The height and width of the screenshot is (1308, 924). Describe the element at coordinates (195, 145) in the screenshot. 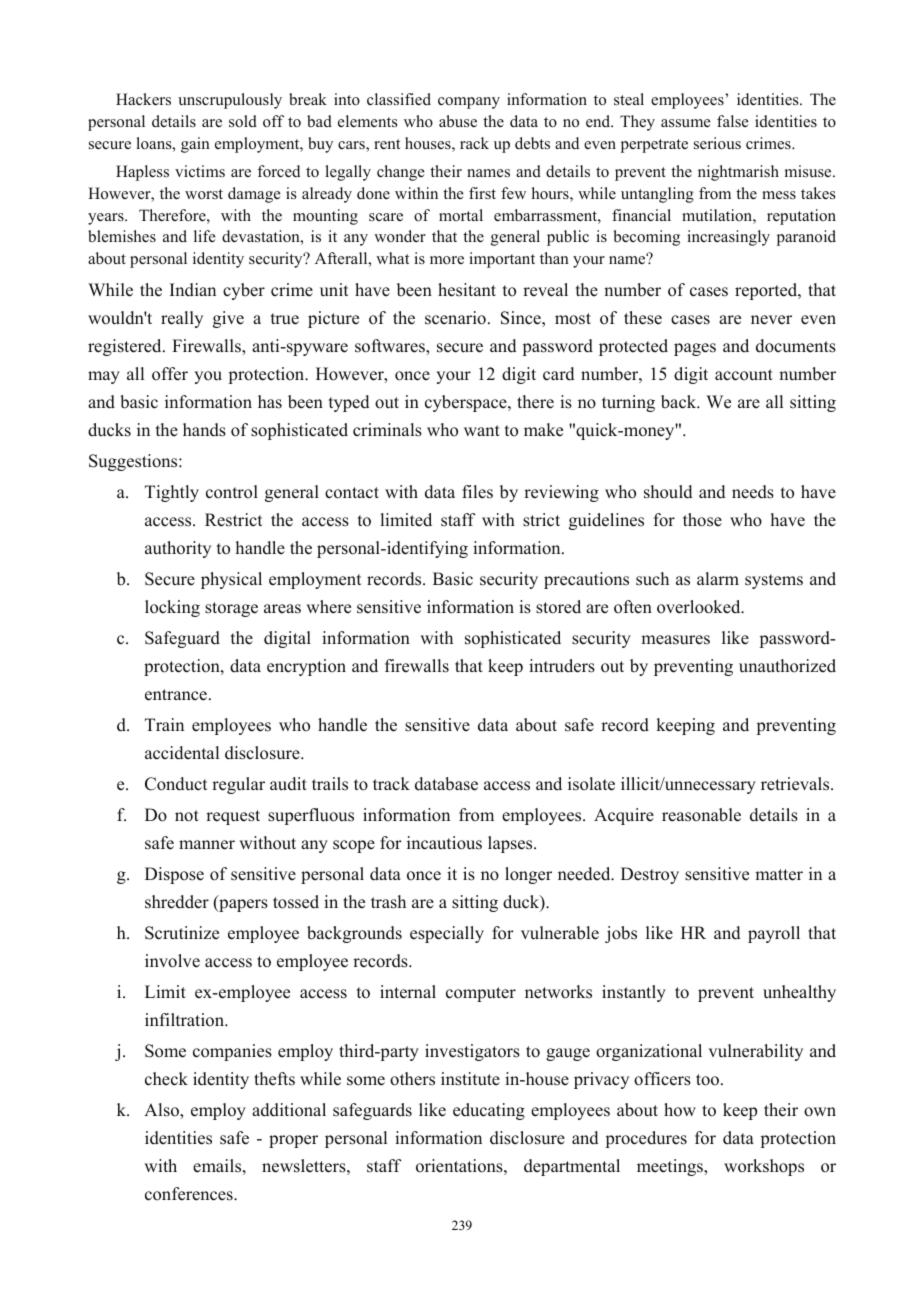

I see `gain` at that location.
